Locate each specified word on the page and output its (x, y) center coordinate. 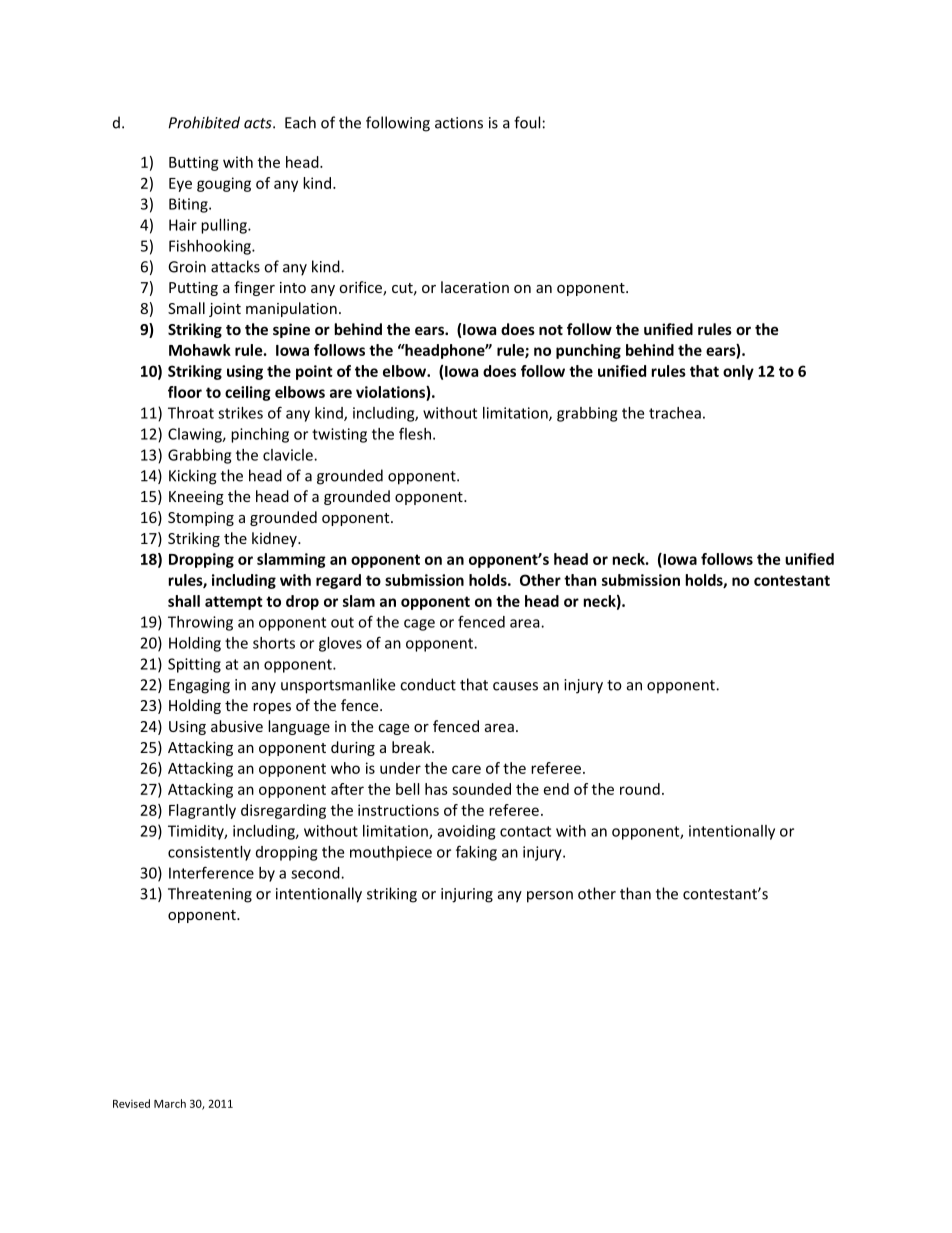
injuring (467, 895)
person (550, 897)
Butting (194, 163)
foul (527, 122)
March (170, 1103)
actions (459, 123)
